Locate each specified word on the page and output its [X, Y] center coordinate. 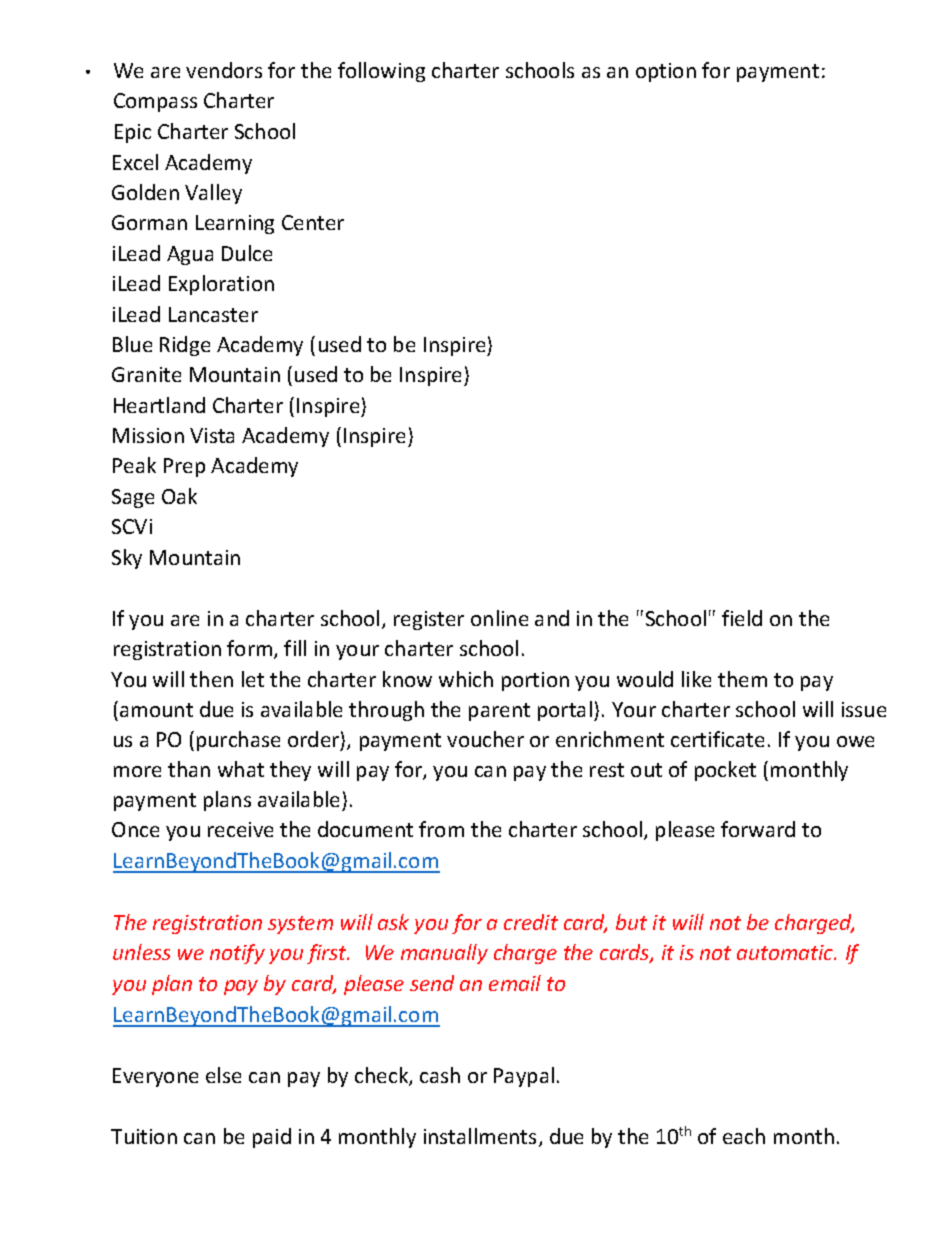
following [381, 72]
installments [480, 1136]
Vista [212, 435]
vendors [224, 70]
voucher [485, 739]
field [742, 618]
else [223, 1075]
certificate [717, 739]
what [241, 769]
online [499, 618]
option [666, 72]
